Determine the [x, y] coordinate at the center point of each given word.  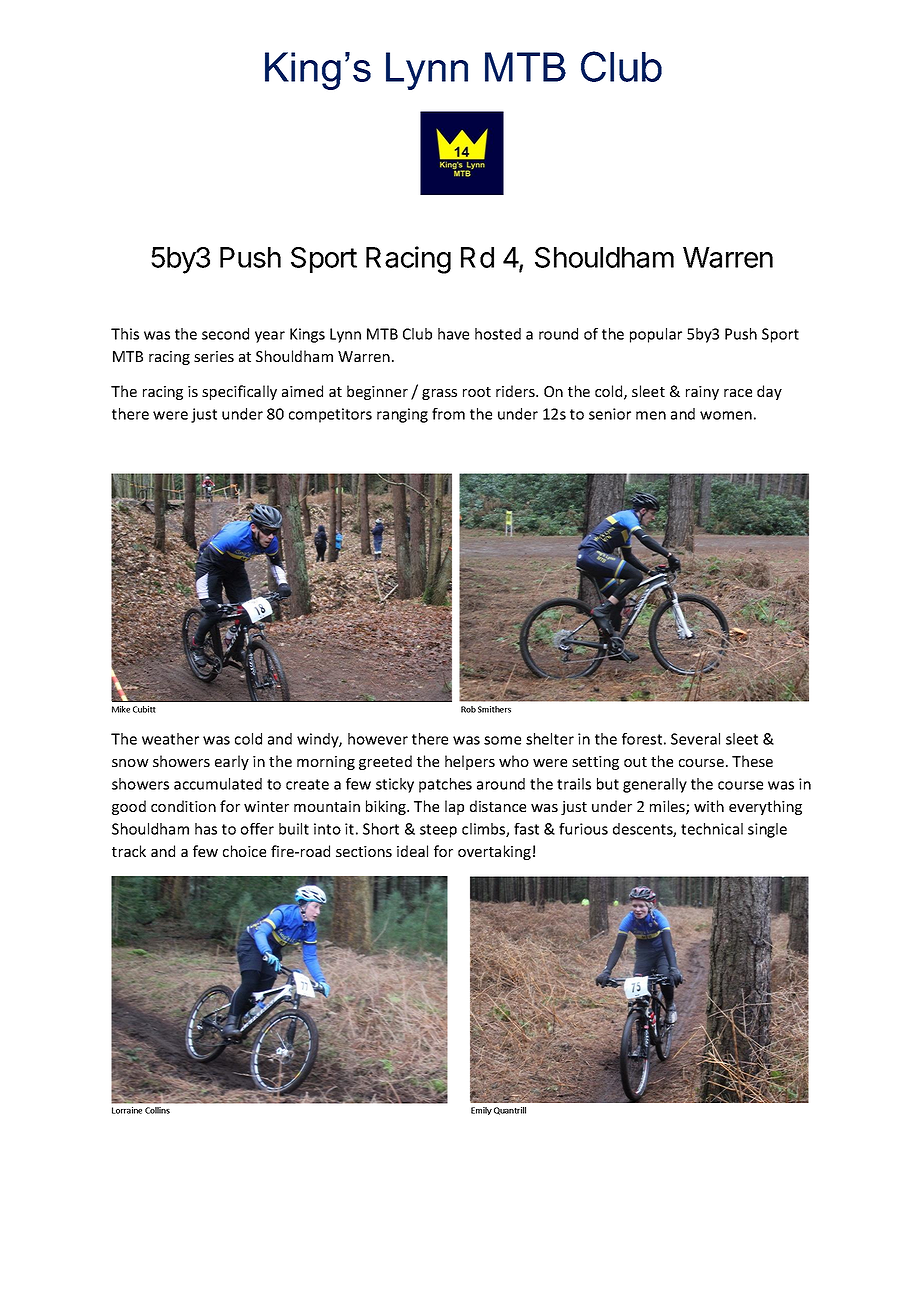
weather [170, 739]
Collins [157, 1110]
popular [656, 335]
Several [695, 739]
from [448, 414]
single [767, 830]
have [453, 334]
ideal [412, 851]
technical [712, 829]
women [726, 415]
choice [244, 851]
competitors [330, 415]
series [214, 356]
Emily [481, 1111]
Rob [468, 709]
